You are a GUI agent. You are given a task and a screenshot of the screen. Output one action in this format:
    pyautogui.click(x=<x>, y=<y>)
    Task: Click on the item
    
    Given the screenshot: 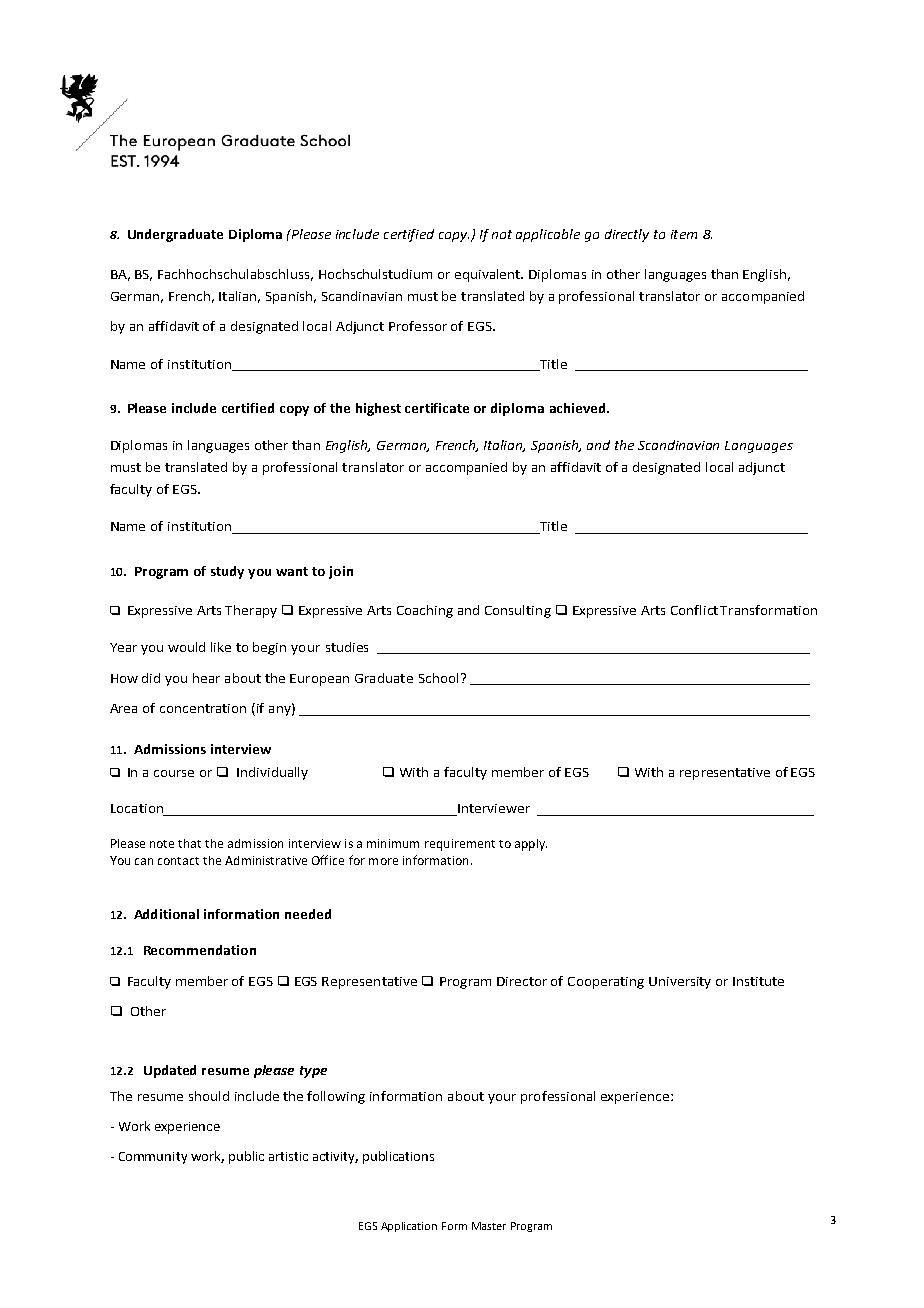 What is the action you would take?
    pyautogui.click(x=684, y=234)
